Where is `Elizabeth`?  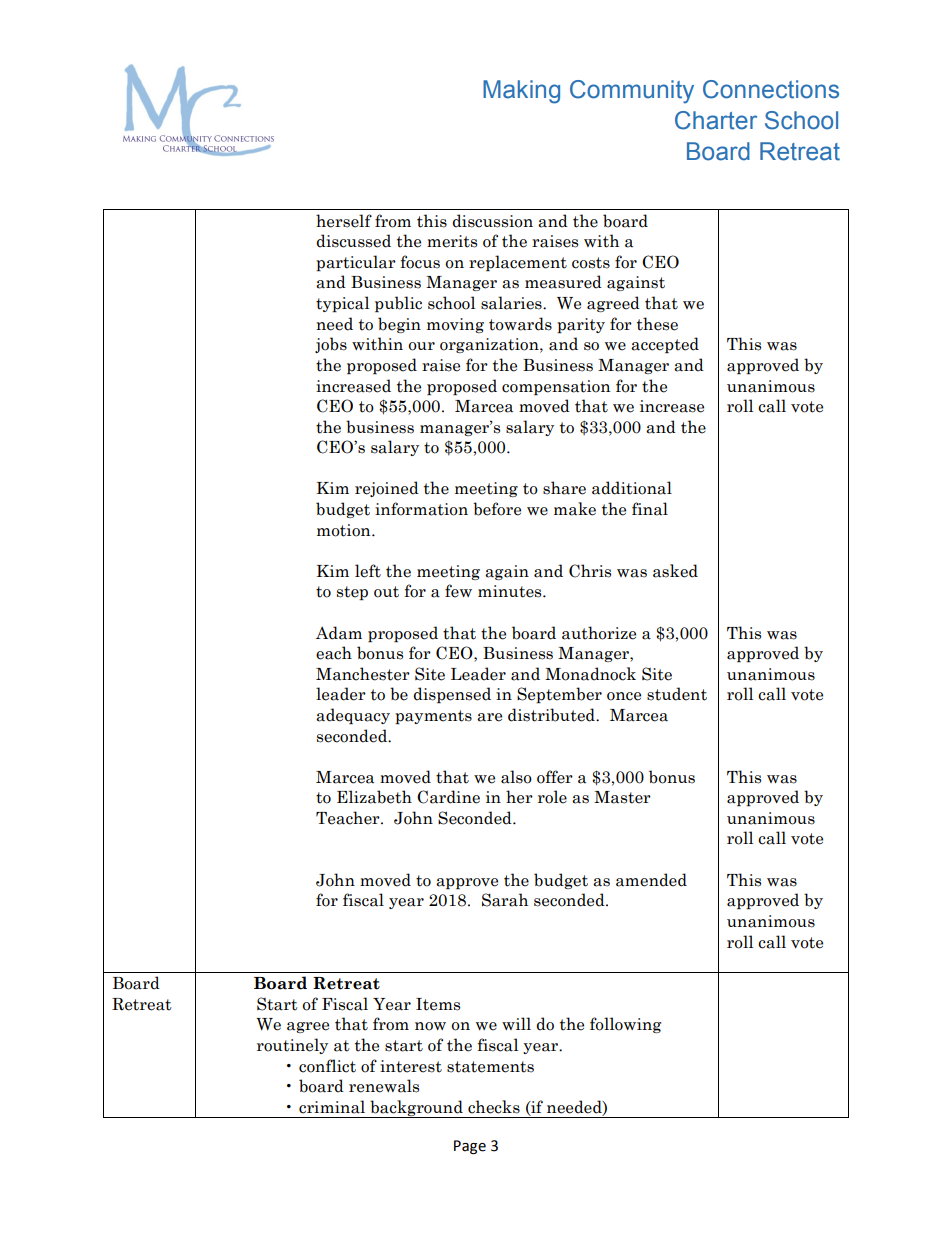
Elizabeth is located at coordinates (374, 797).
